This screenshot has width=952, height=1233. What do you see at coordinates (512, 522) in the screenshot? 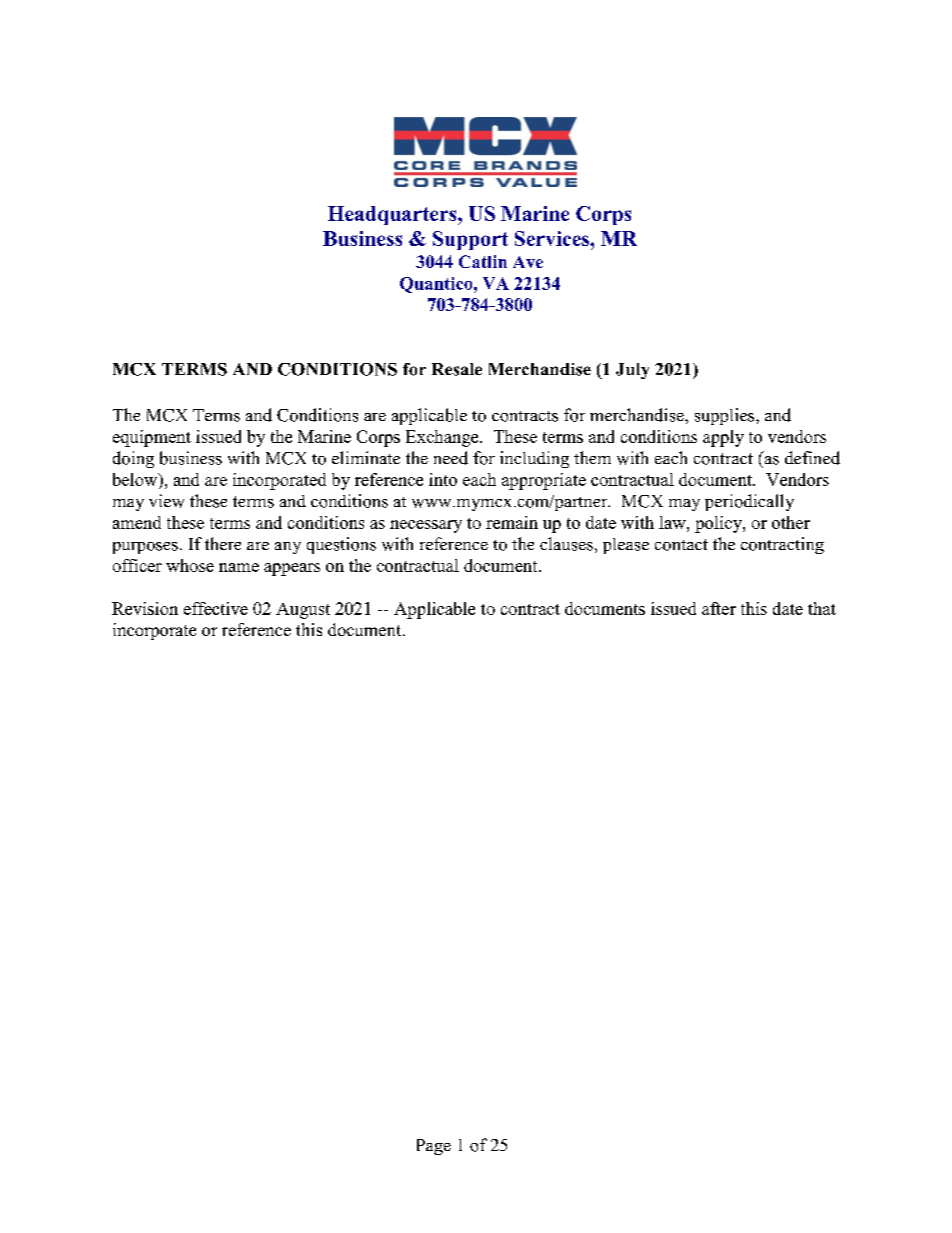
I see `remain` at bounding box center [512, 522].
